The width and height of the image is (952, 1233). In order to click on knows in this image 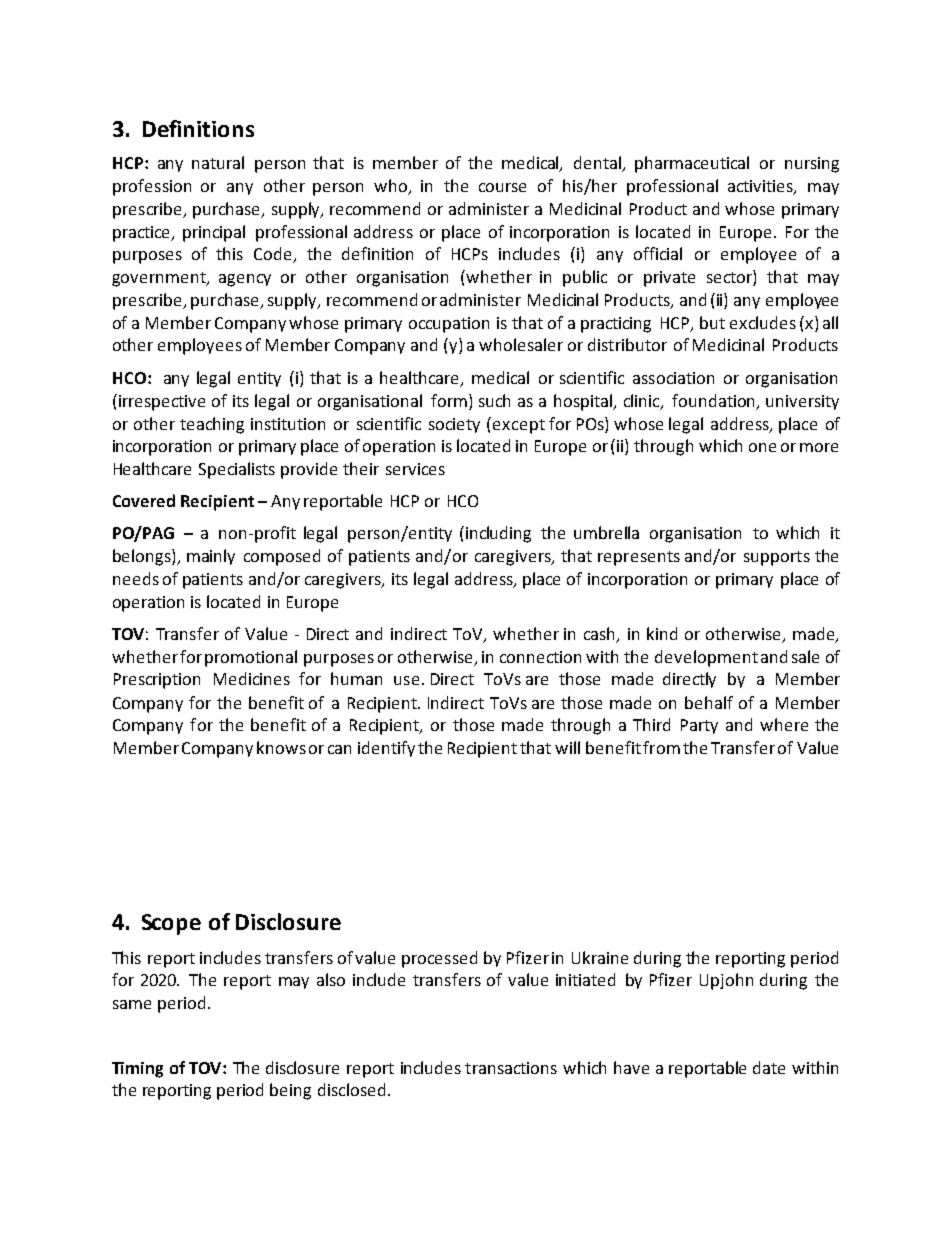, I will do `click(281, 747)`.
